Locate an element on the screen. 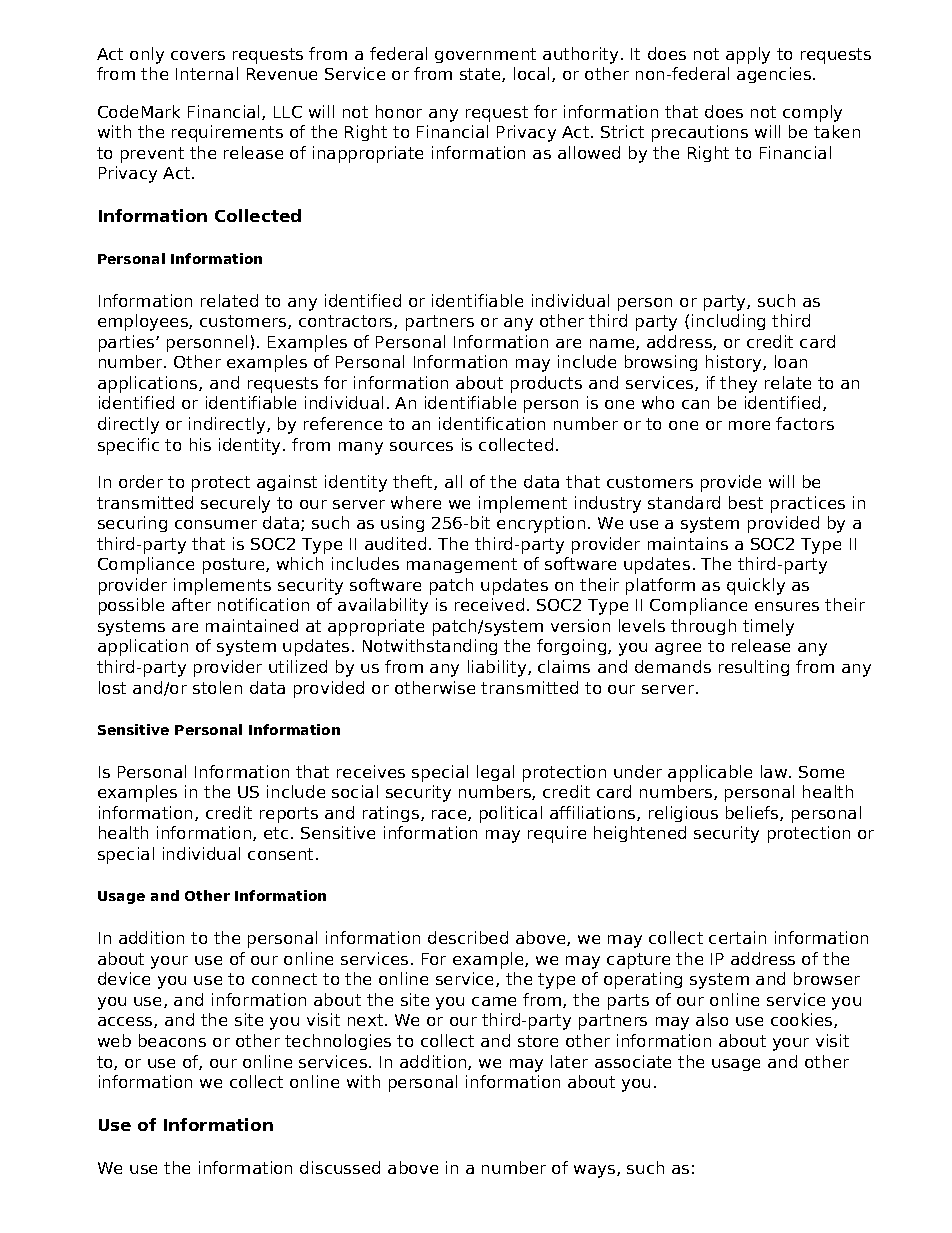 Image resolution: width=952 pixels, height=1233 pixels. described is located at coordinates (468, 937).
